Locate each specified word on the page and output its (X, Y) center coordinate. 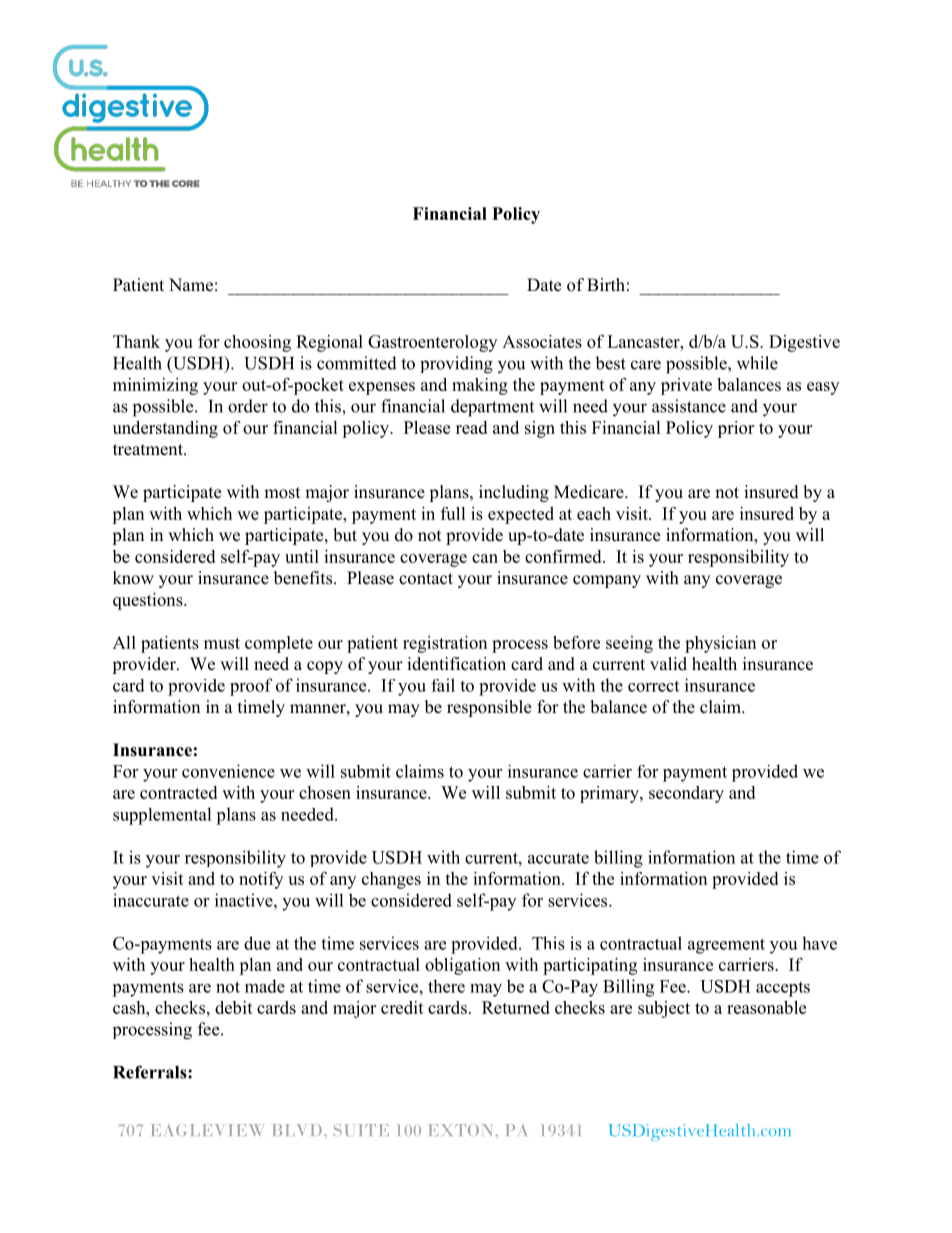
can (485, 558)
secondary (686, 794)
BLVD (297, 1130)
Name (191, 285)
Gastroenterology (432, 343)
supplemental (162, 816)
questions (149, 601)
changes (391, 880)
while (757, 363)
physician (720, 644)
